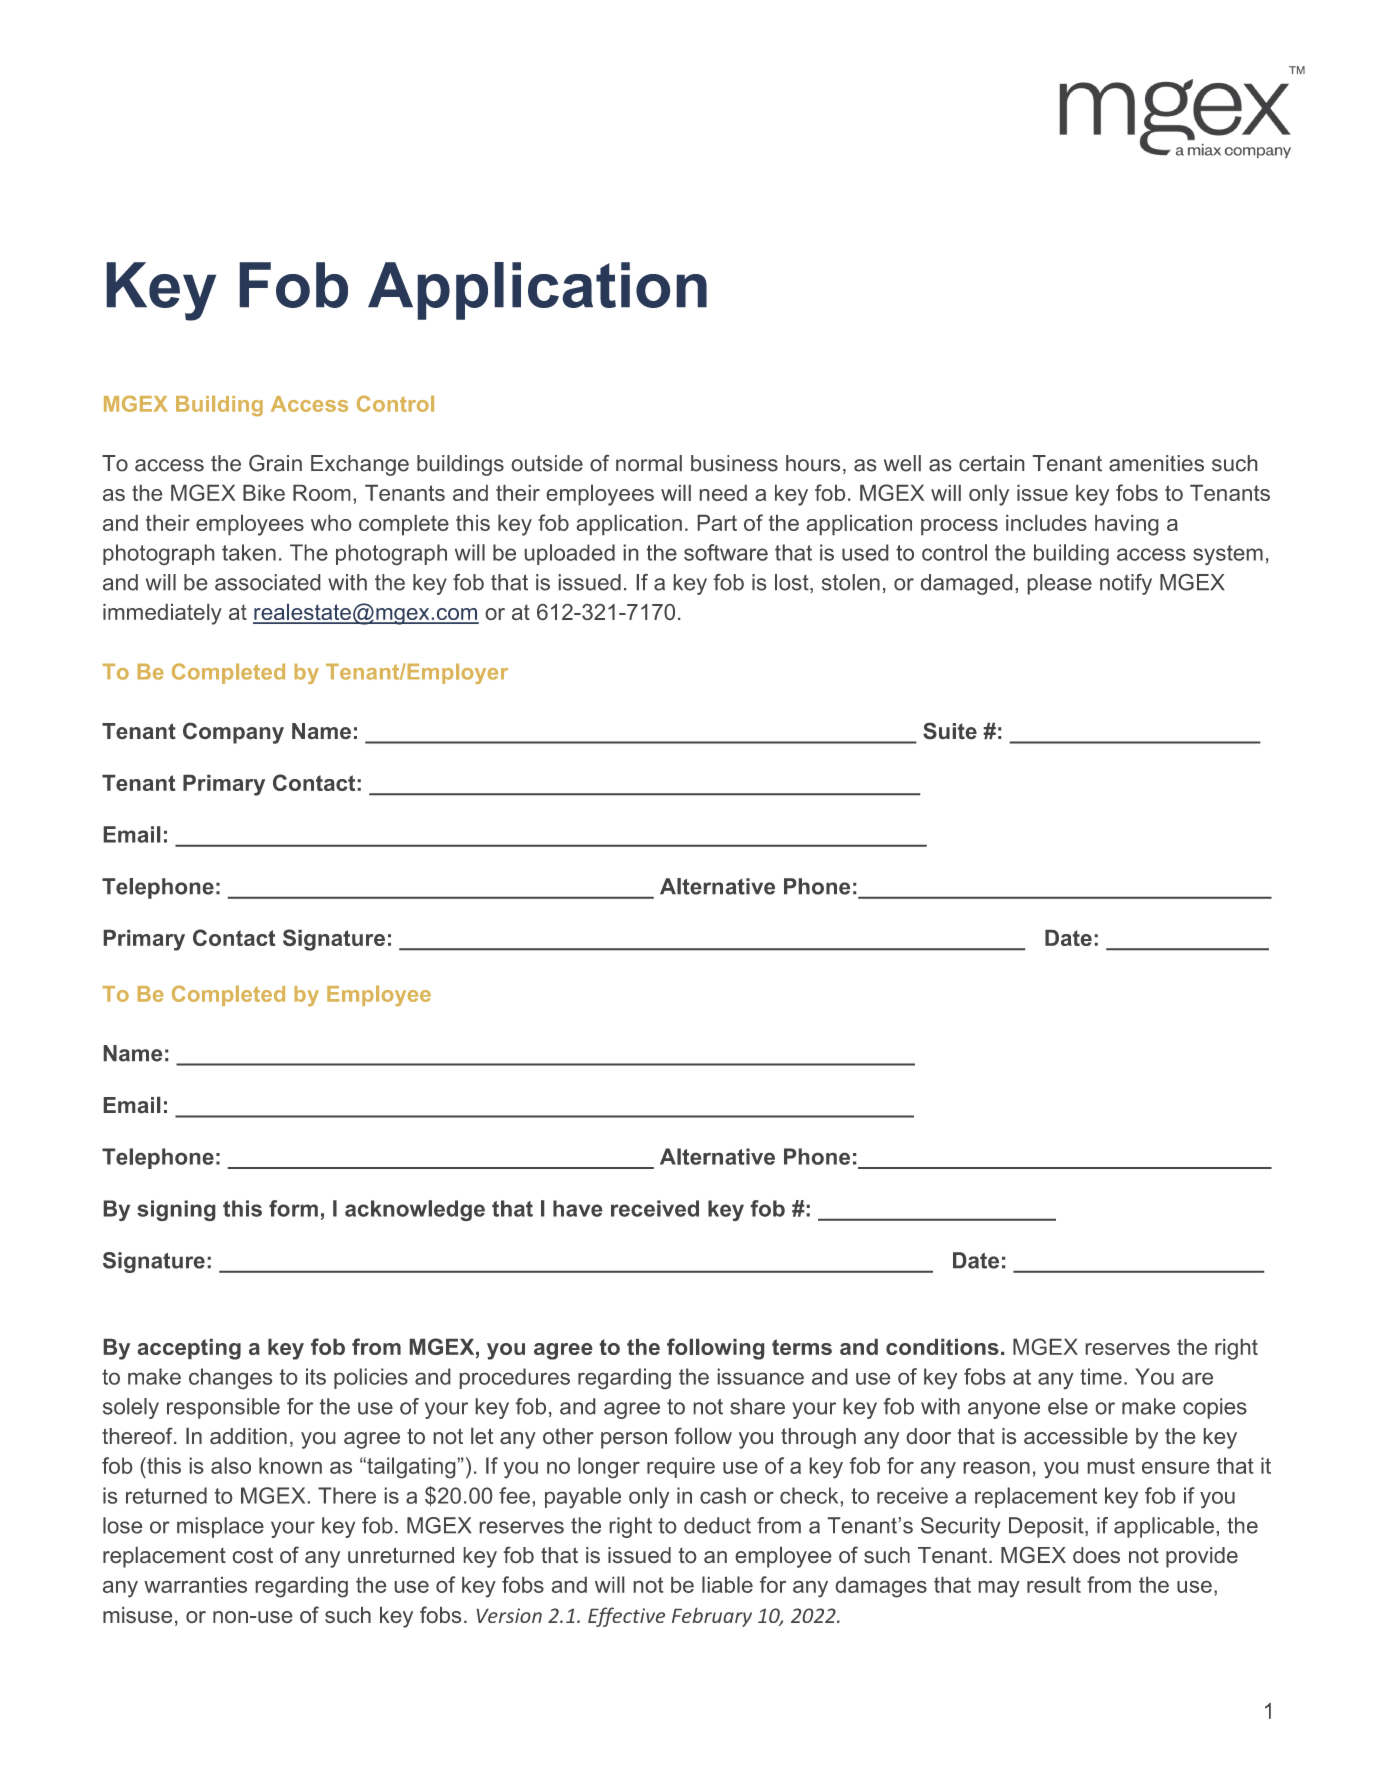 The image size is (1377, 1782). I want to click on result, so click(1054, 1584).
